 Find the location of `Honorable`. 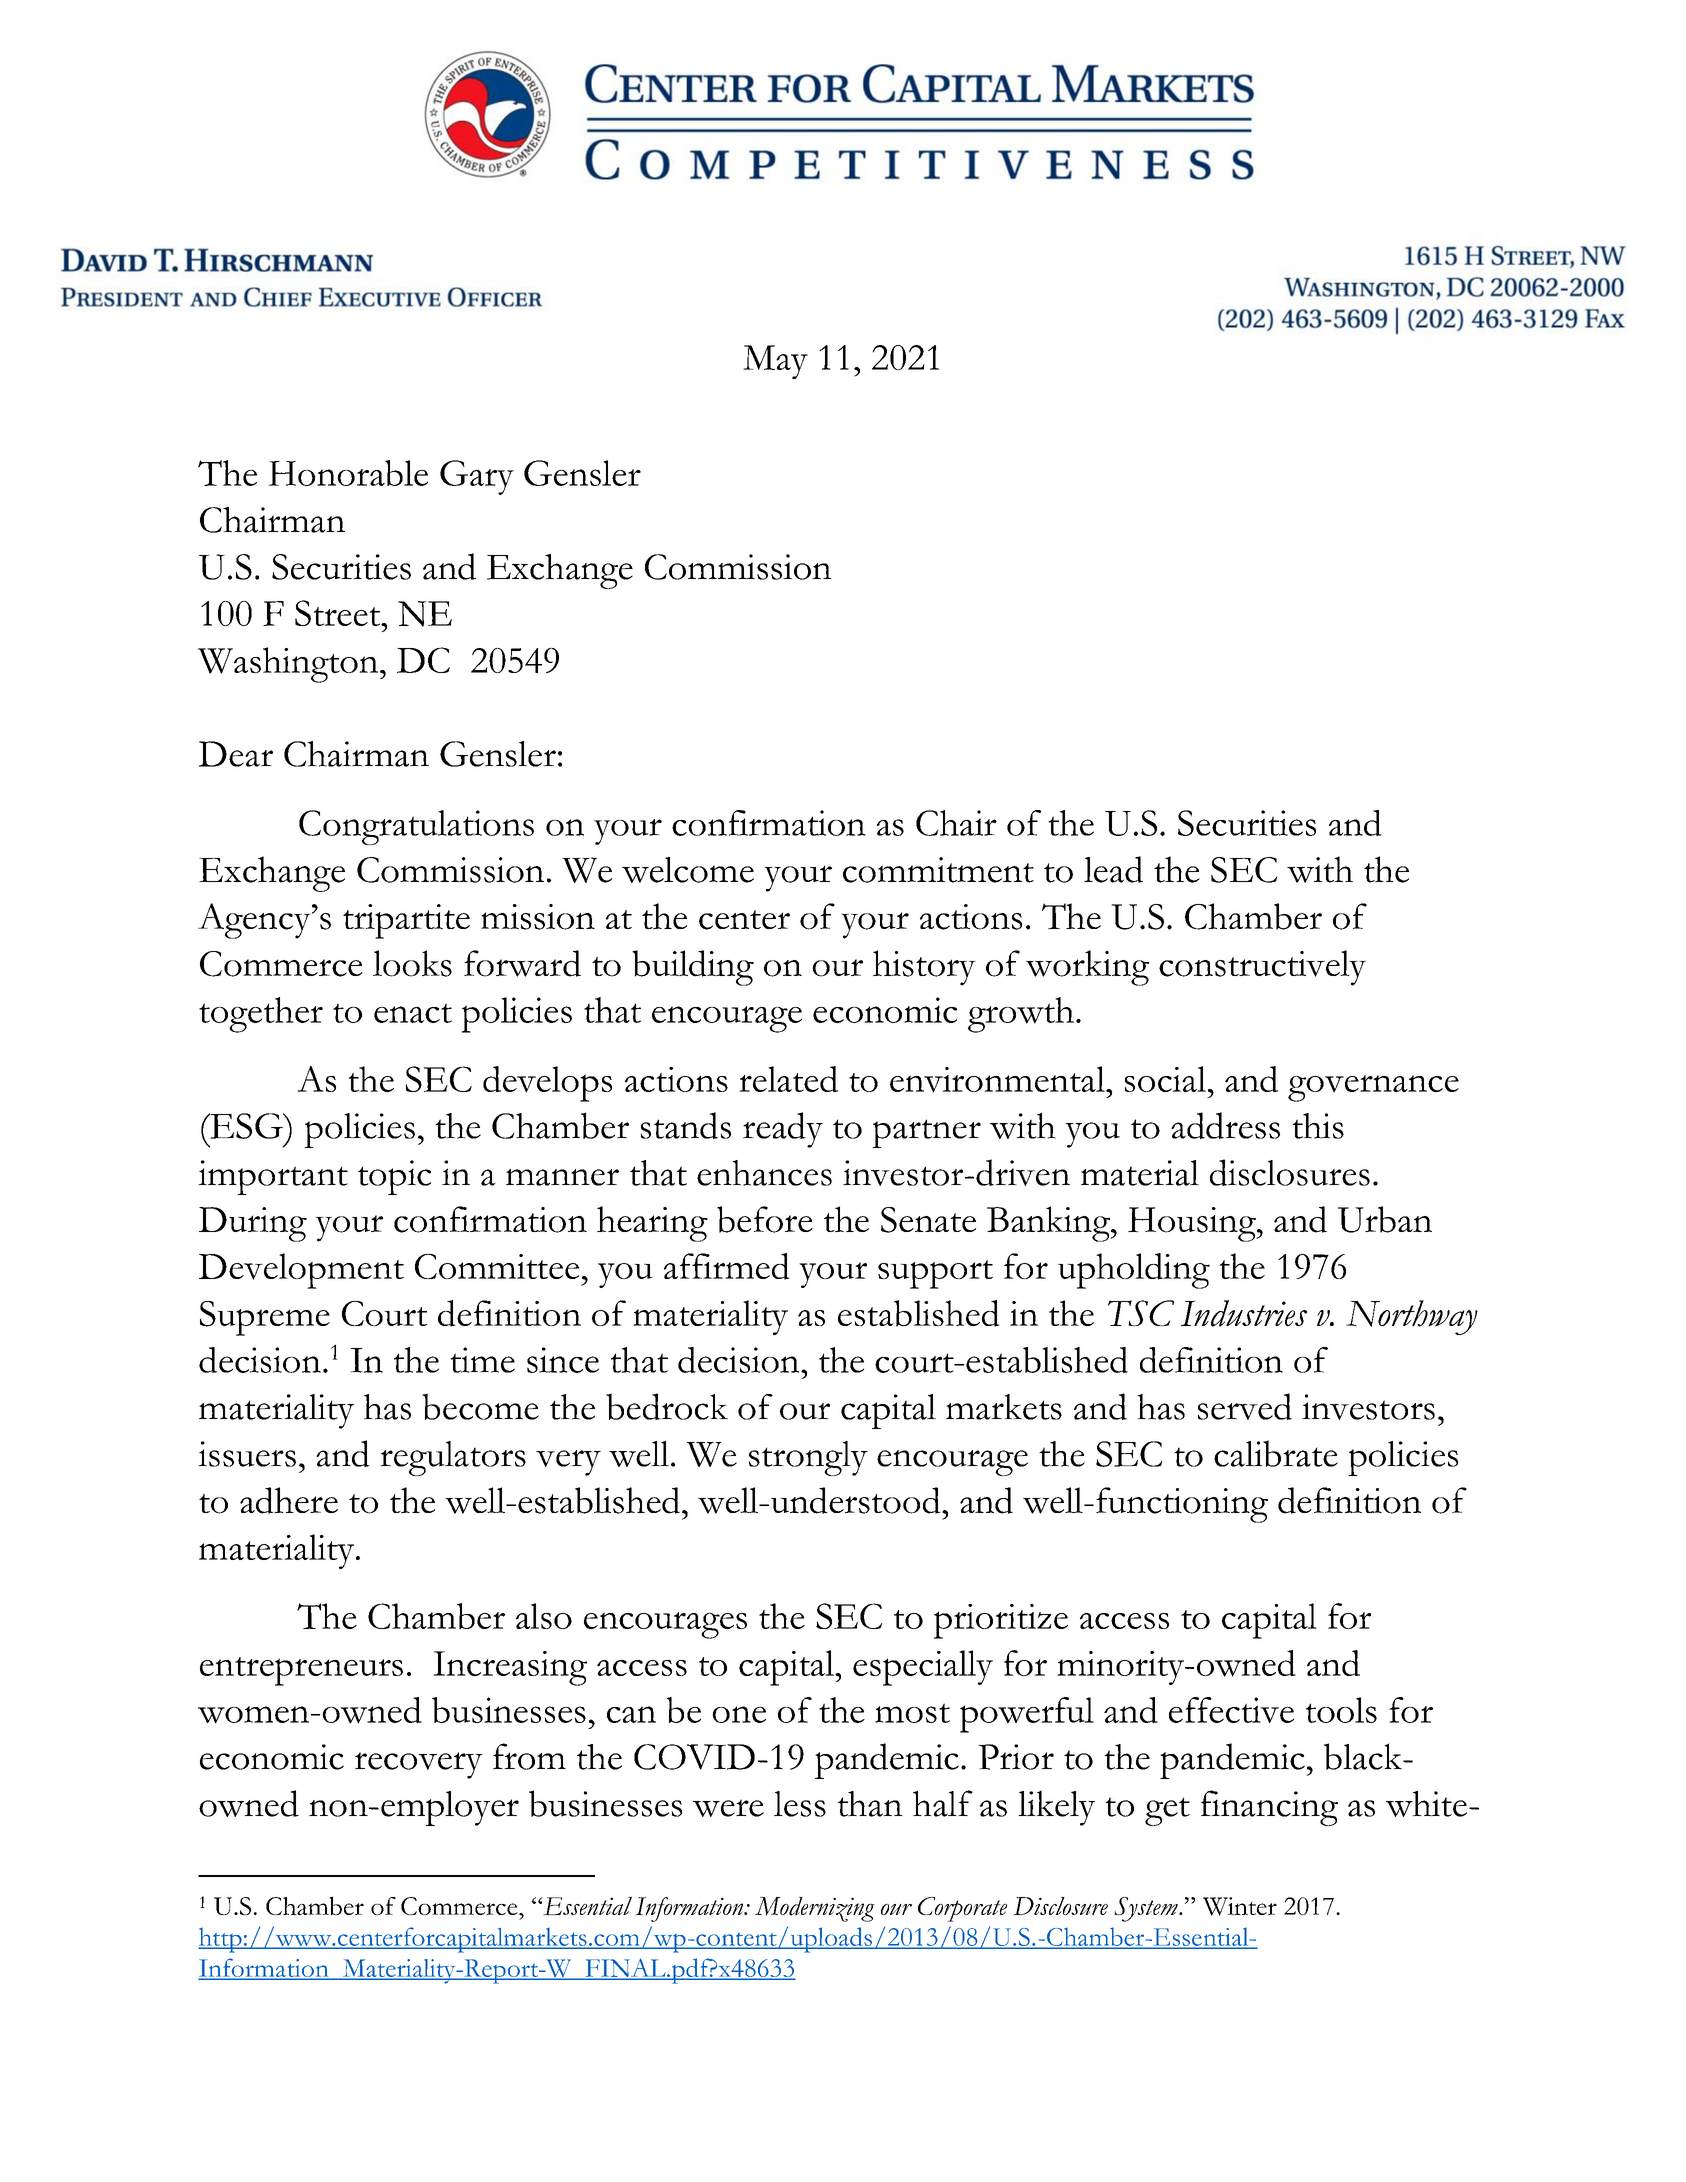

Honorable is located at coordinates (348, 473).
